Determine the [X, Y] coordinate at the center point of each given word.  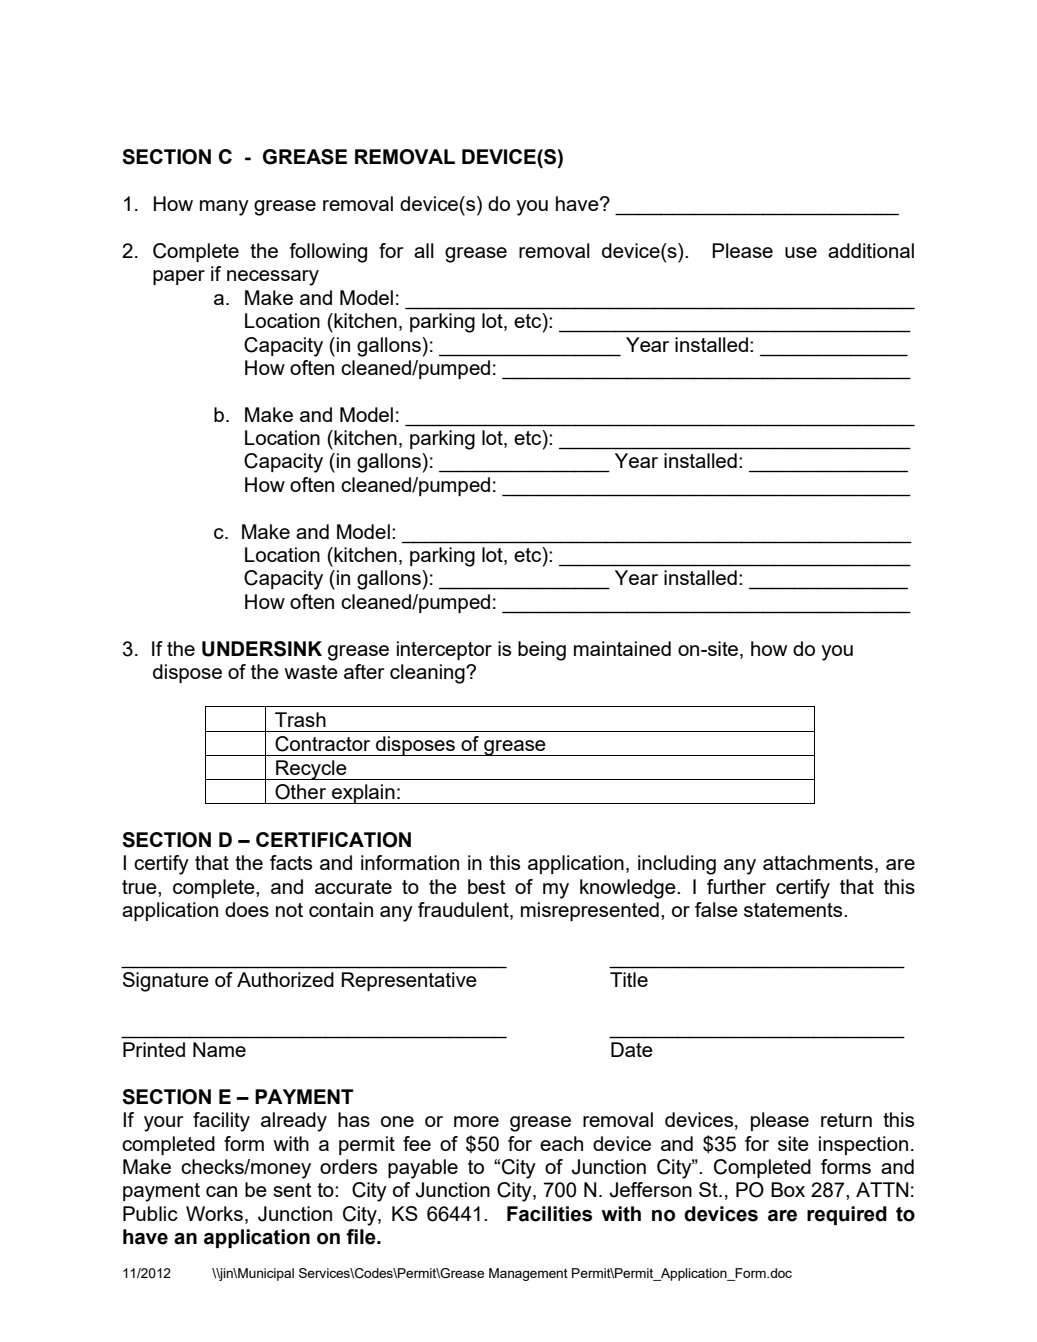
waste [311, 672]
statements [794, 910]
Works [214, 1213]
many [224, 208]
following [328, 253]
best [487, 886]
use [801, 252]
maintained [622, 648]
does [247, 909]
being [542, 651]
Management [528, 1274]
